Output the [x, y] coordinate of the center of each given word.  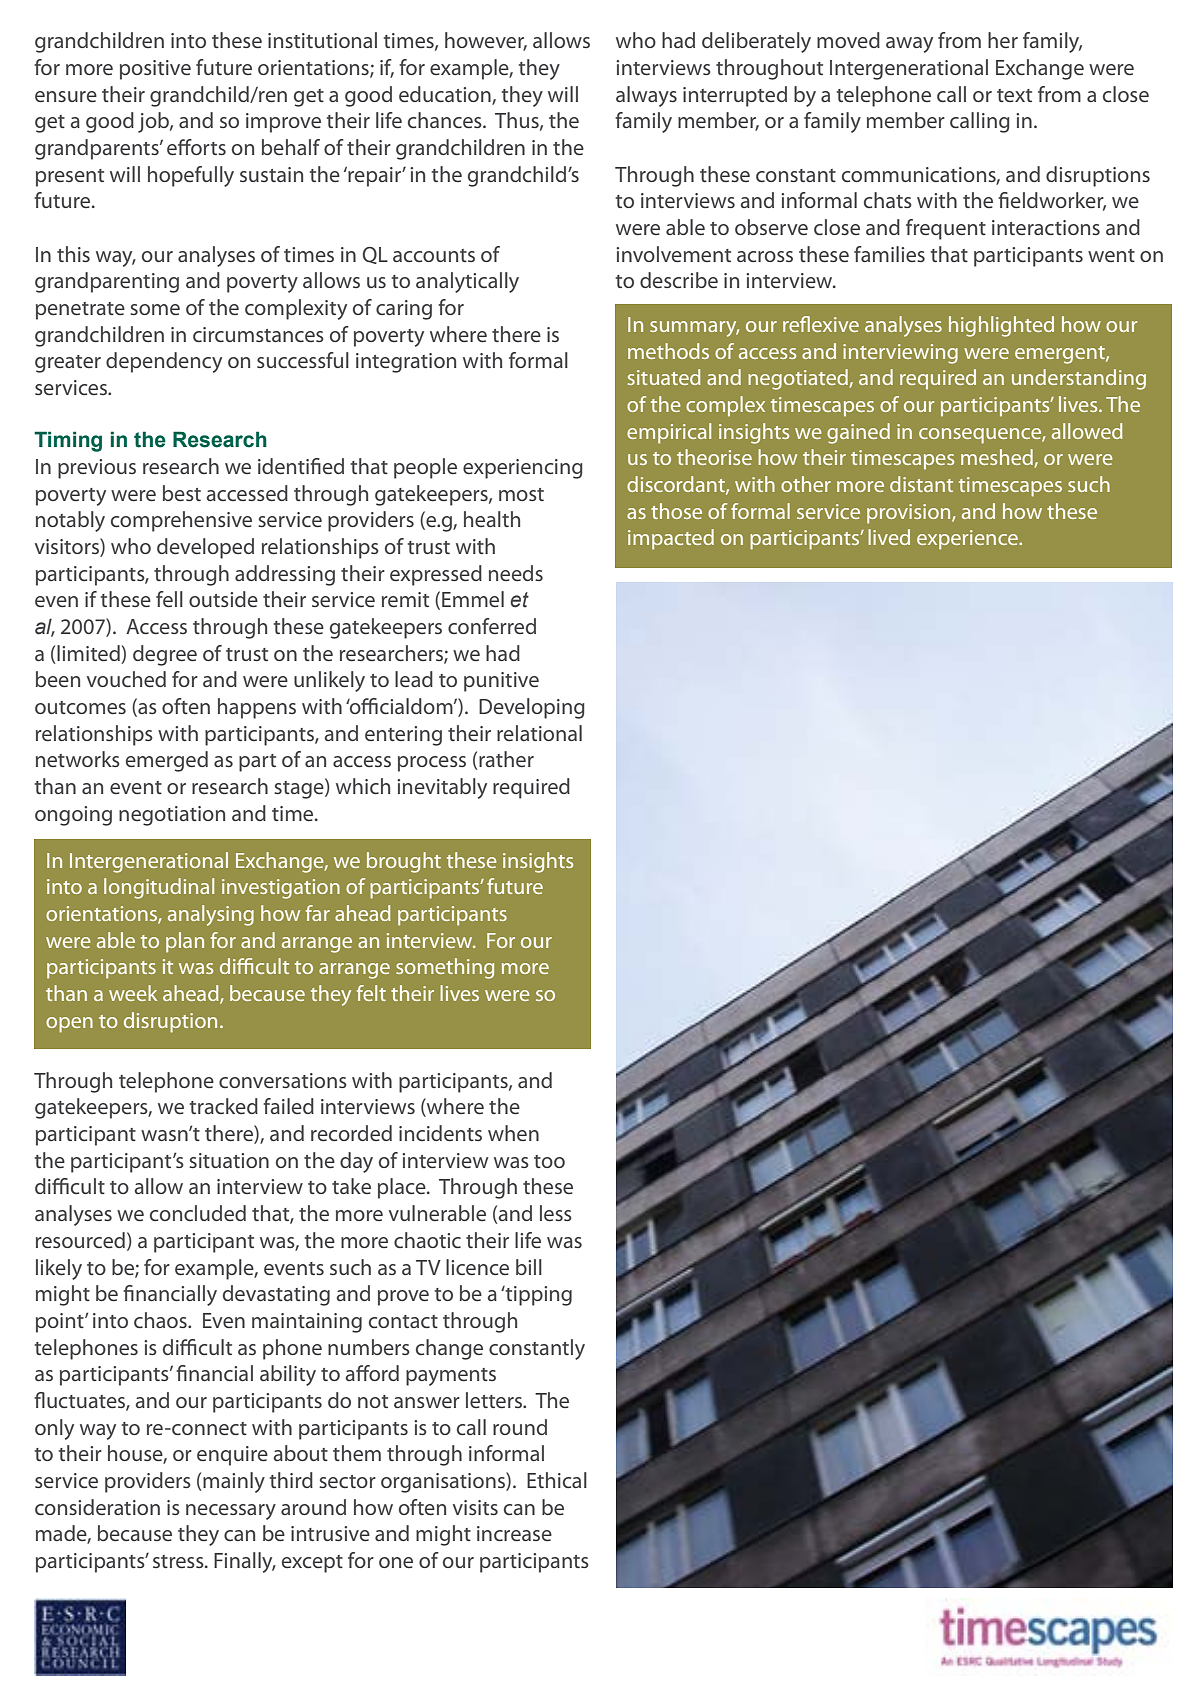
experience [968, 540]
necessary [231, 1512]
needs [516, 573]
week [133, 993]
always [646, 96]
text [1014, 95]
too [549, 1161]
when [513, 1133]
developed [205, 548]
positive [155, 70]
